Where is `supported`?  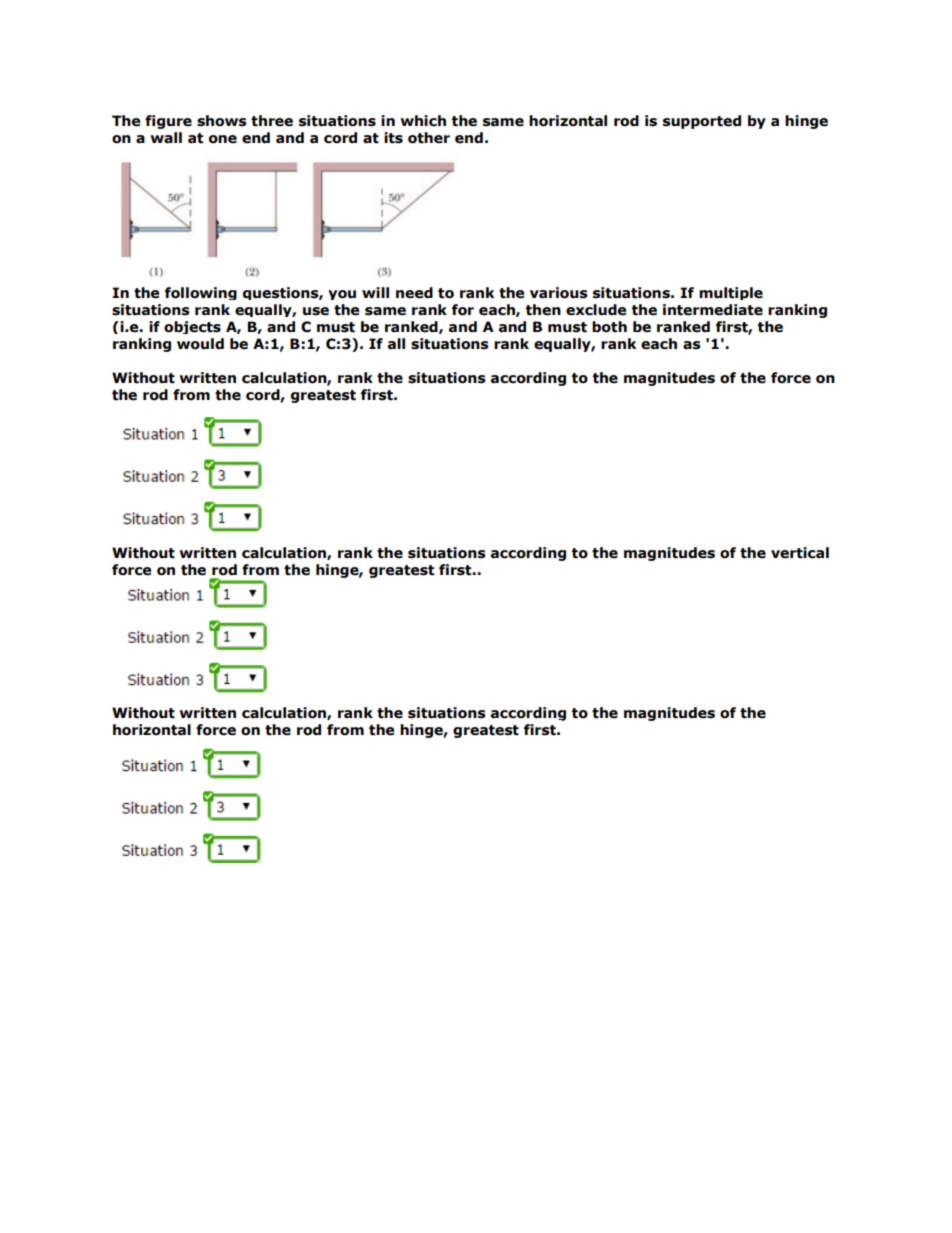 supported is located at coordinates (702, 122).
